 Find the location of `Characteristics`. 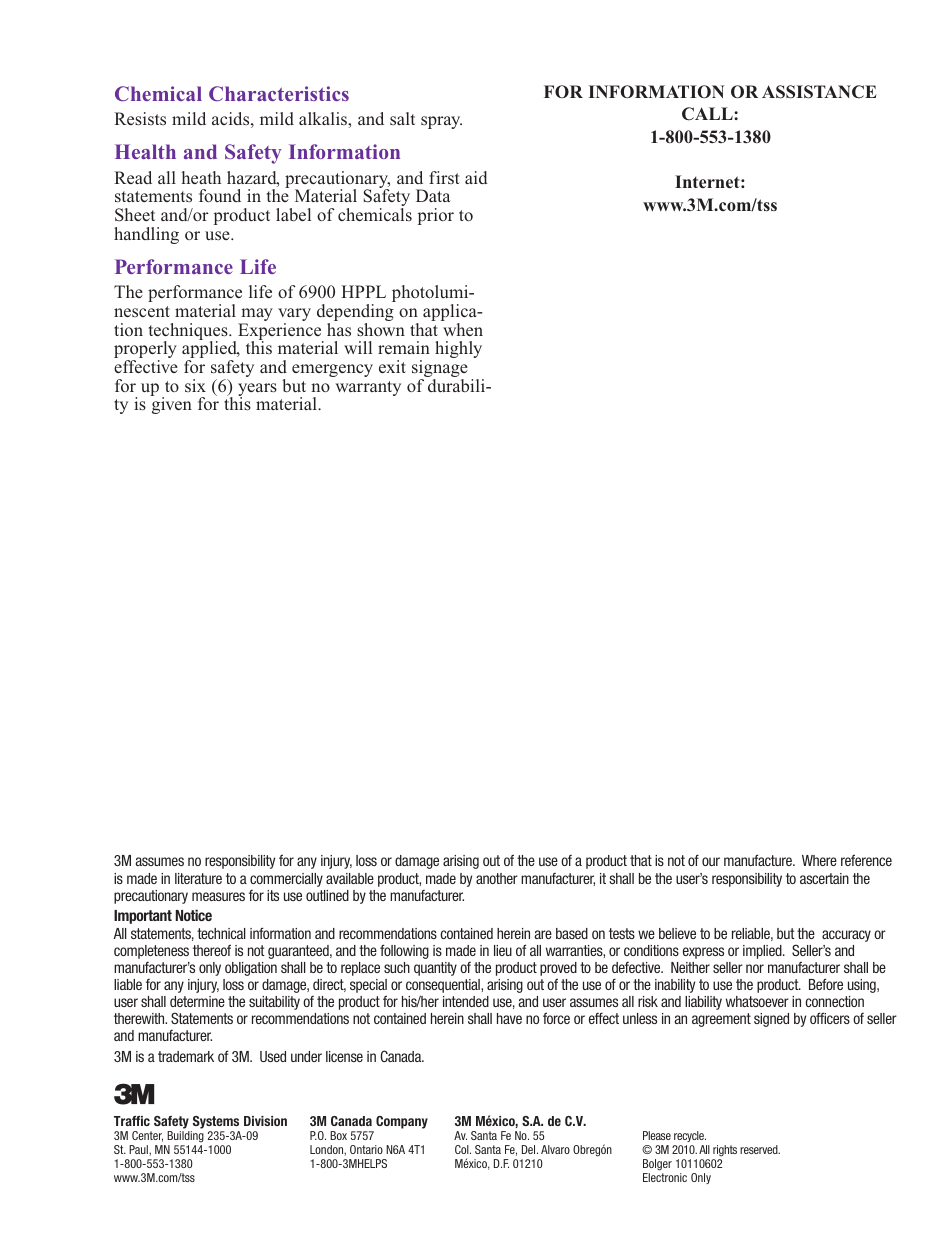

Characteristics is located at coordinates (279, 93).
